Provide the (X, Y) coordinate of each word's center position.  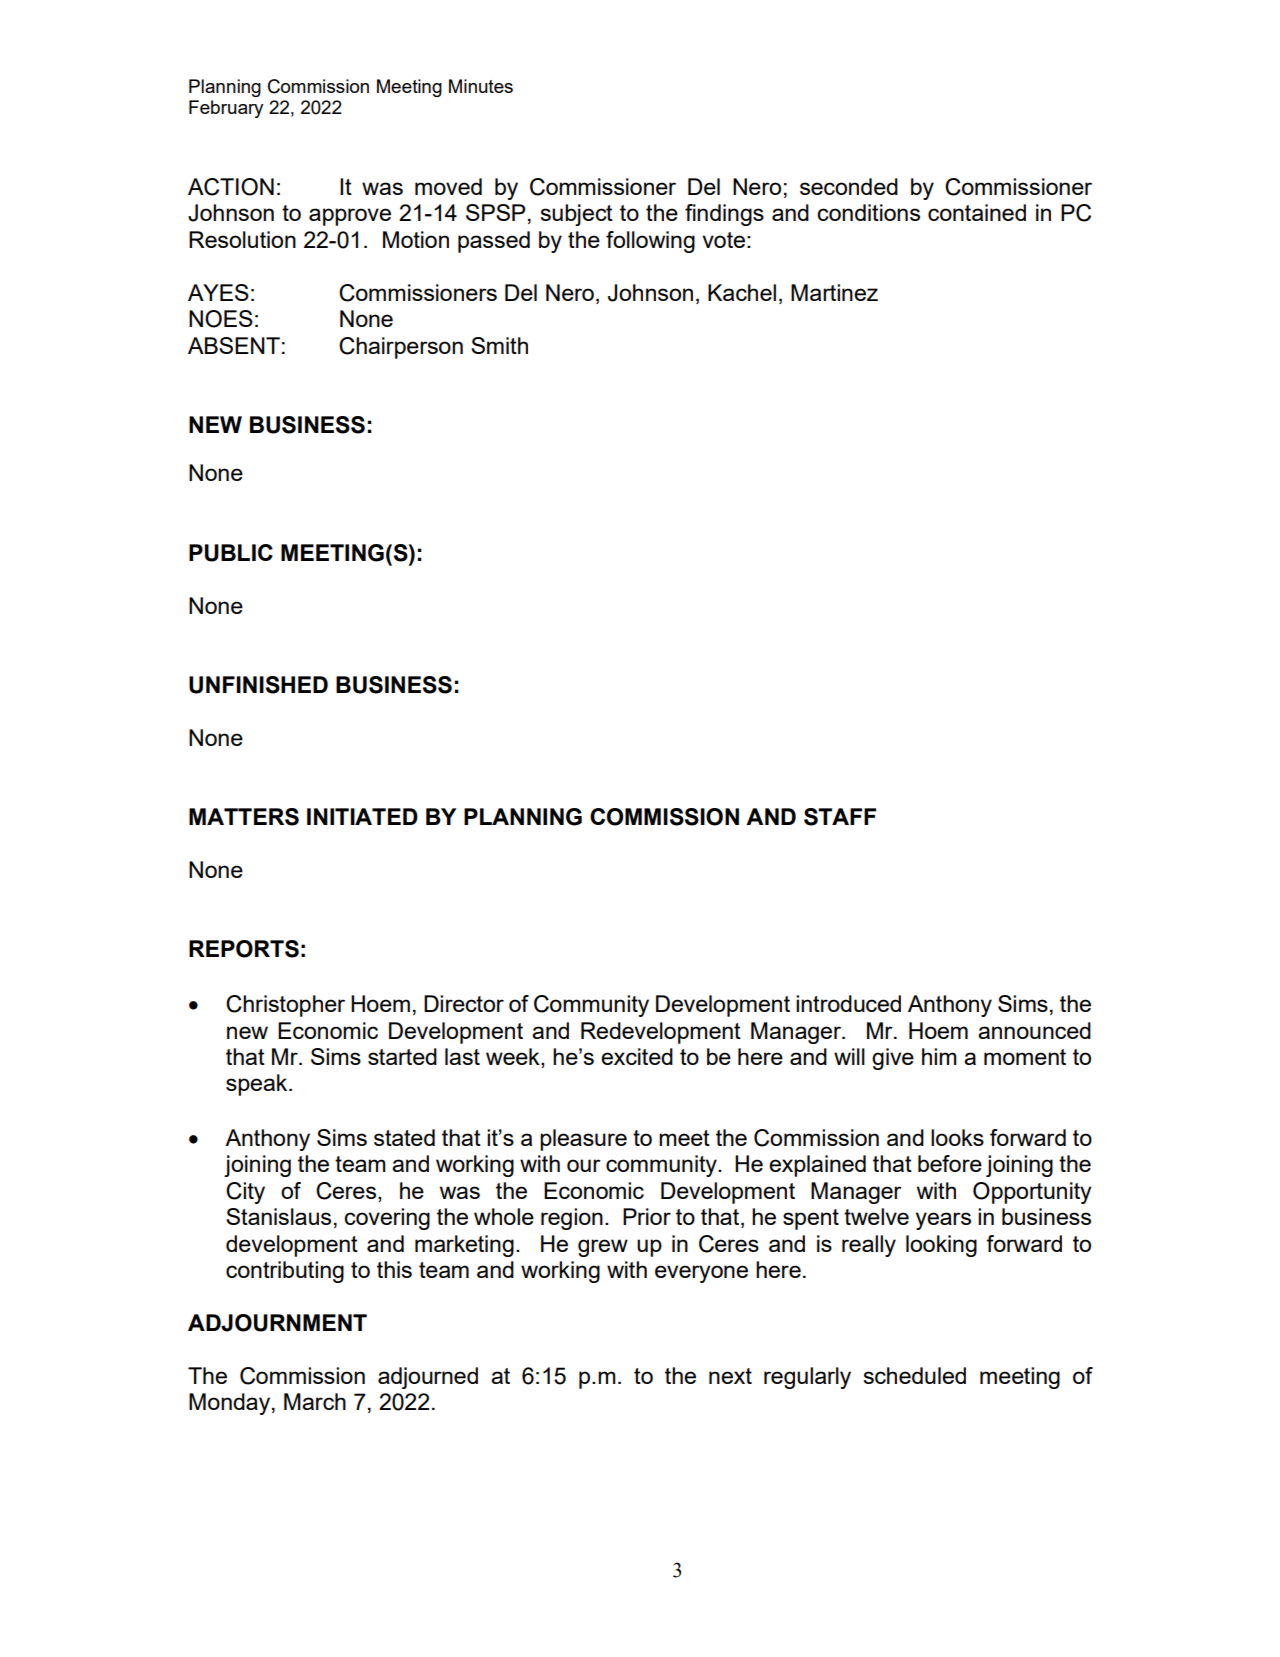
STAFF (840, 817)
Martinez (834, 292)
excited (637, 1056)
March (315, 1401)
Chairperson (401, 348)
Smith (499, 345)
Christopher (285, 1006)
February (226, 109)
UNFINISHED (258, 685)
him (939, 1056)
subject (576, 215)
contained (977, 212)
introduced (848, 1003)
